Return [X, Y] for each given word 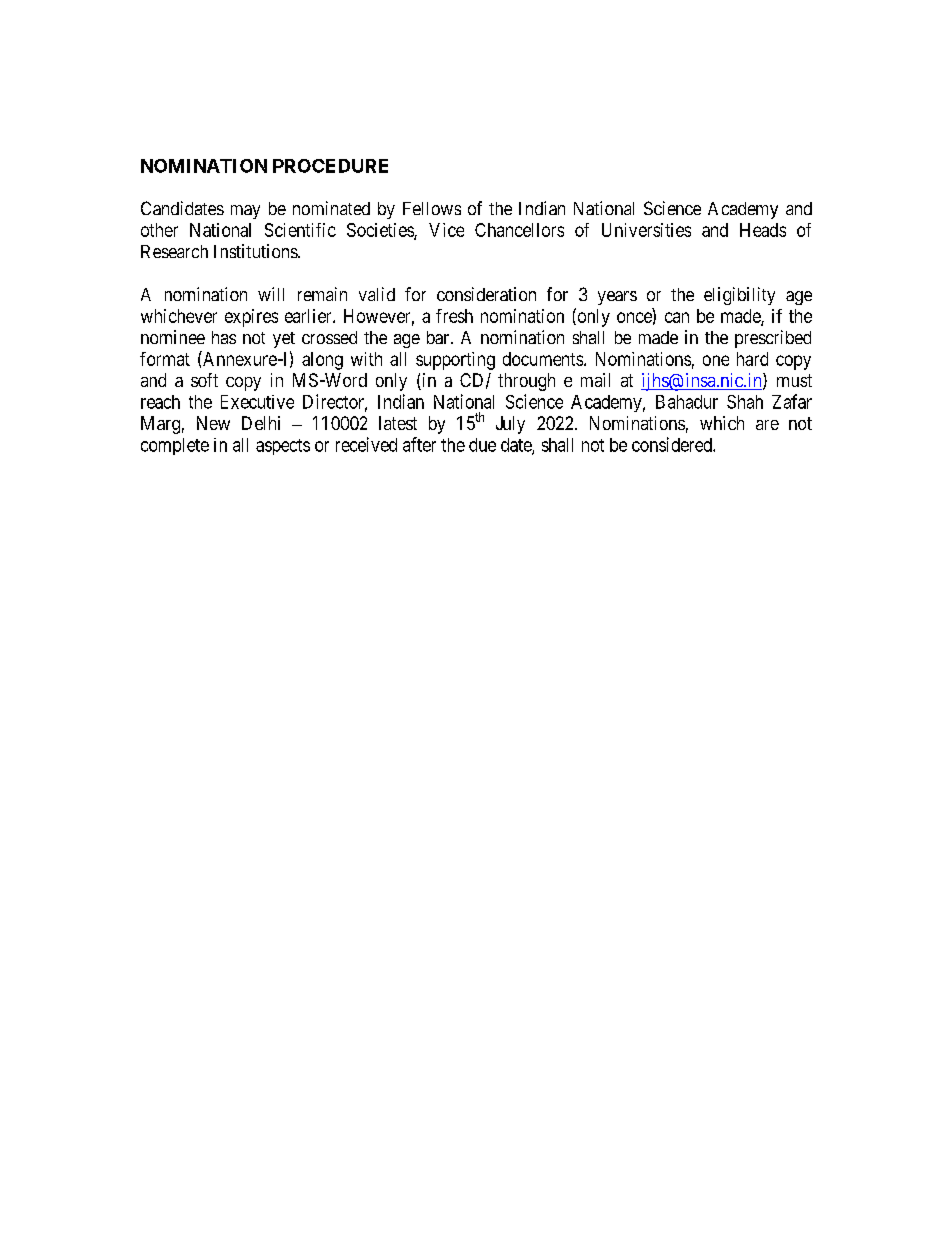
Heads [763, 230]
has [224, 337]
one [716, 360]
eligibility [739, 296]
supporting [455, 361]
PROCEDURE [330, 166]
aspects [283, 447]
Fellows [432, 208]
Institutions [256, 251]
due [482, 445]
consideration [486, 294]
